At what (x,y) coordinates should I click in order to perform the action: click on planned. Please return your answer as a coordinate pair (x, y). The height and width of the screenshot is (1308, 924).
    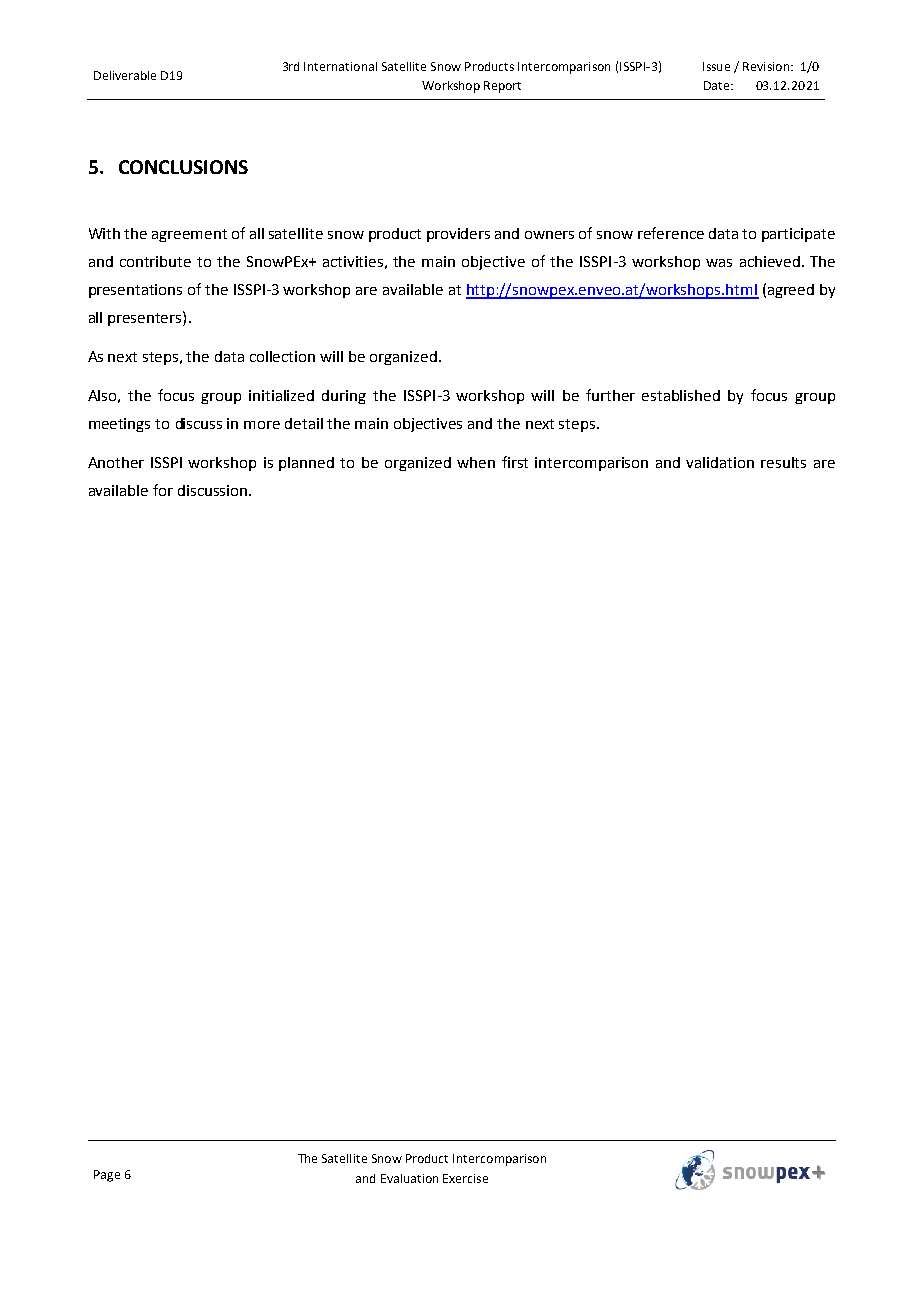
    Looking at the image, I should click on (306, 464).
